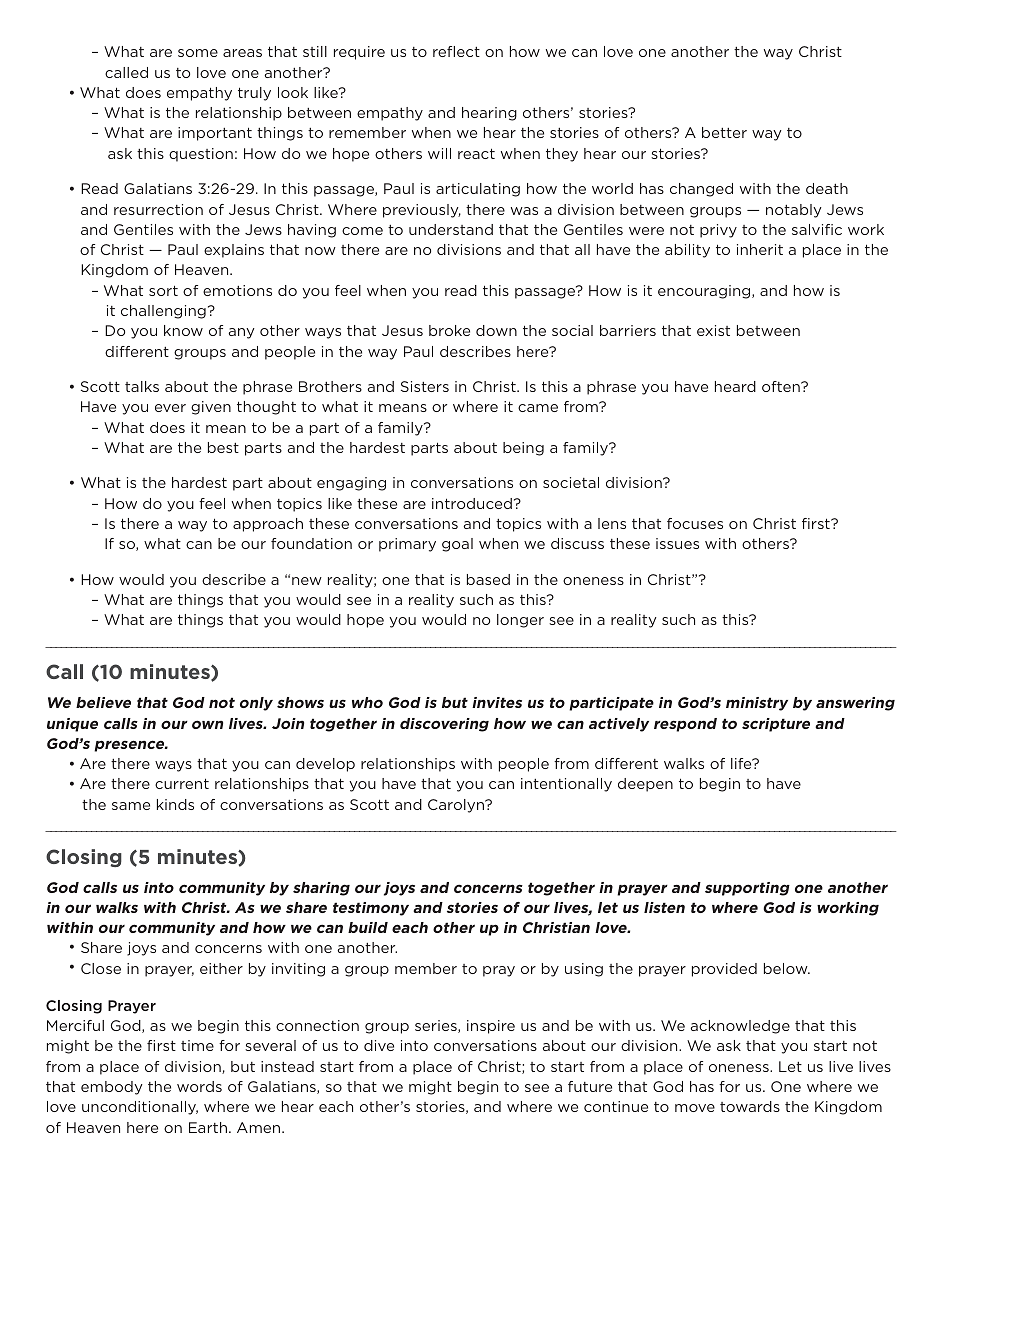 Image resolution: width=1034 pixels, height=1339 pixels. Describe the element at coordinates (140, 1108) in the screenshot. I see `unconditionally` at that location.
